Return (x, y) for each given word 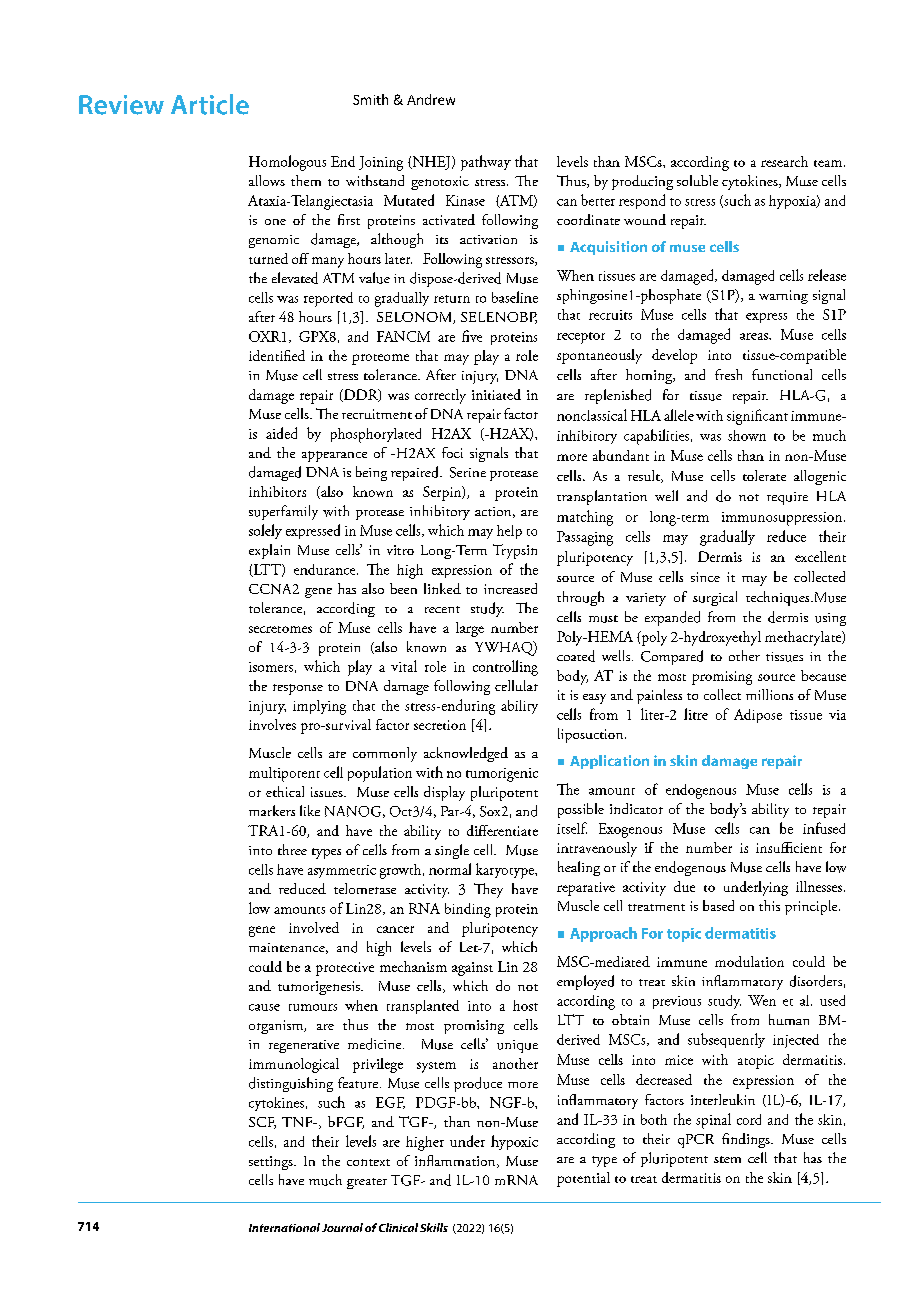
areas (755, 336)
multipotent (284, 774)
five (472, 336)
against (472, 969)
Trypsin (515, 551)
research (784, 161)
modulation (749, 961)
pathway (486, 163)
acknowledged (466, 754)
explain (269, 551)
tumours (313, 1007)
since (705, 577)
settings (272, 1163)
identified (277, 355)
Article (210, 104)
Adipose (758, 716)
